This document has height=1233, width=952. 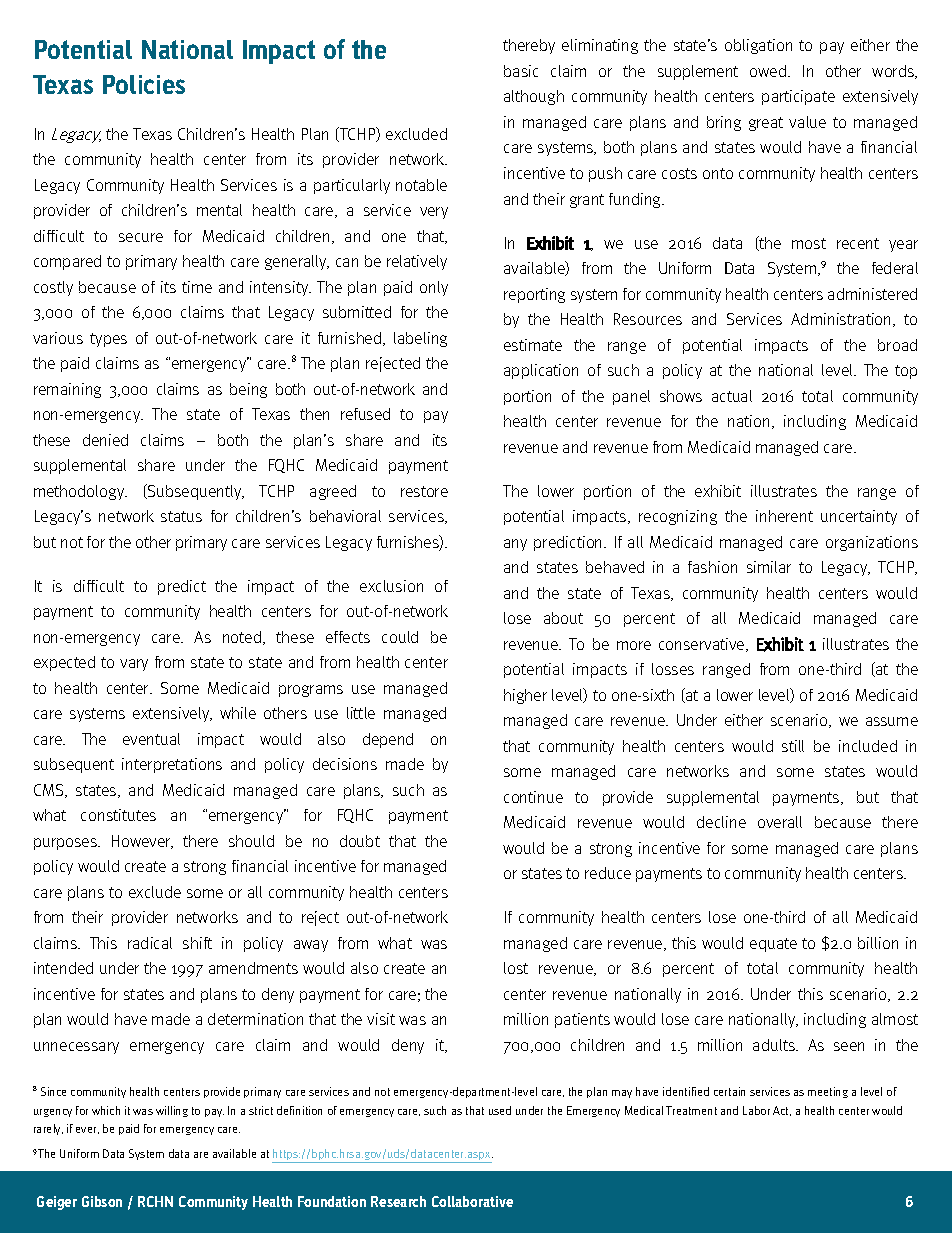 I want to click on basic, so click(x=521, y=71).
